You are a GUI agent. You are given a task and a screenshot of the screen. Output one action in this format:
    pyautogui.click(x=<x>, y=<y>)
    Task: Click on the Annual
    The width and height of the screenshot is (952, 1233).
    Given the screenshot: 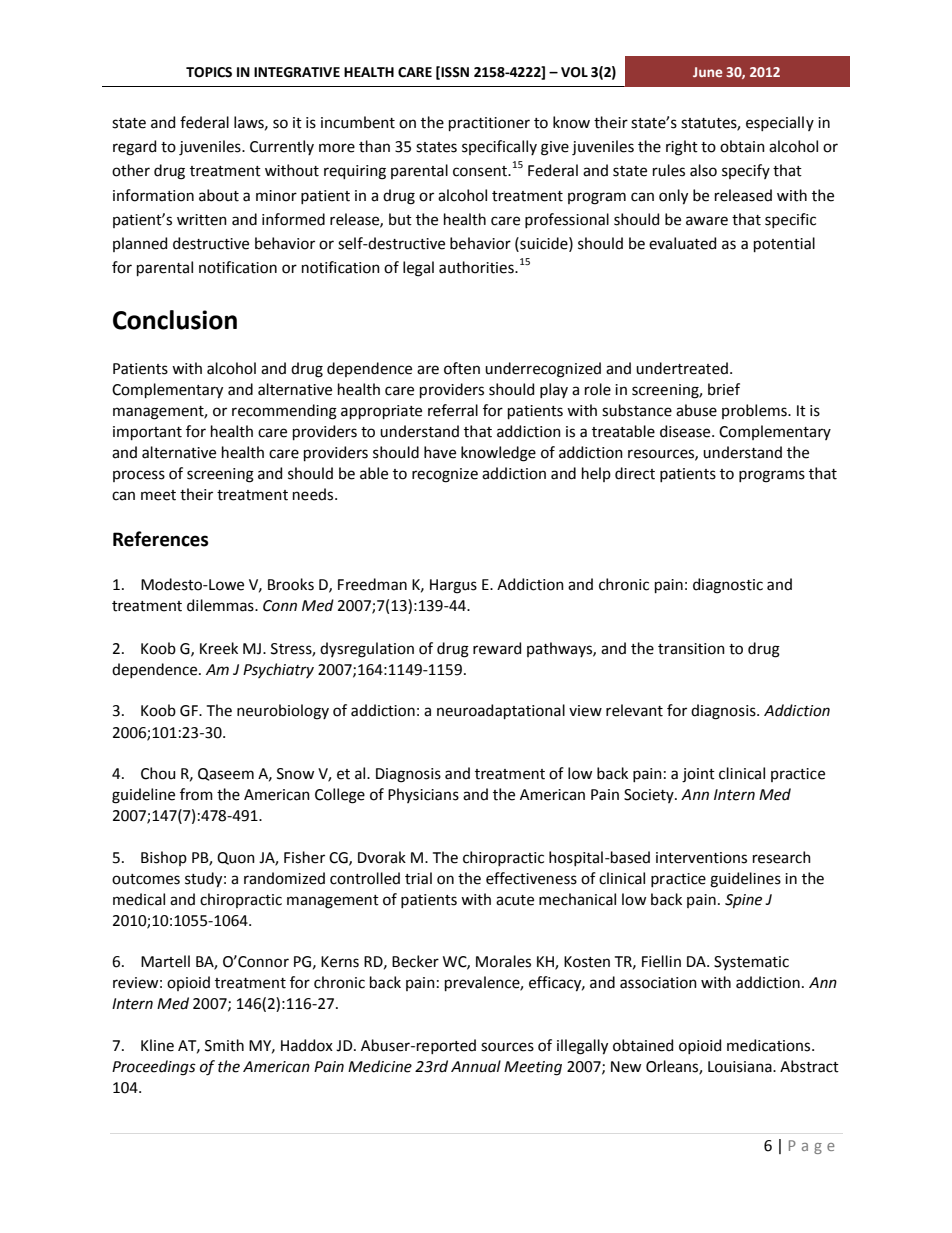 What is the action you would take?
    pyautogui.click(x=476, y=1066)
